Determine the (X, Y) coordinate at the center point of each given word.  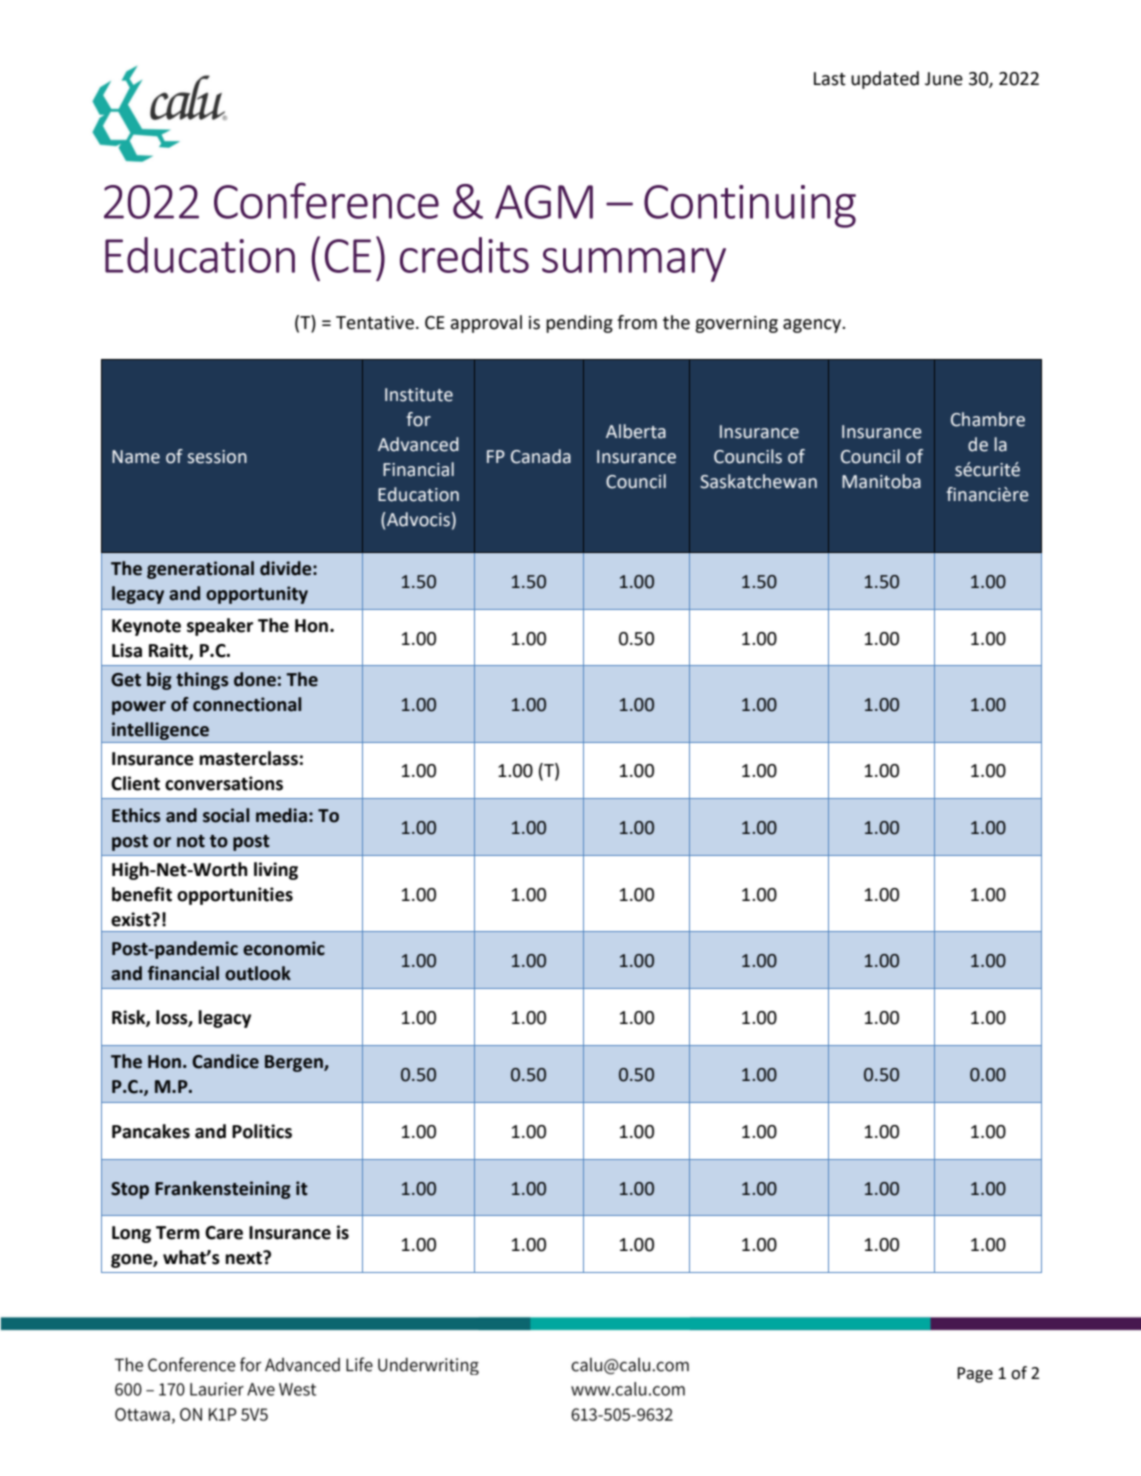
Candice (225, 1061)
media (281, 815)
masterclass (248, 758)
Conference (326, 200)
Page (975, 1375)
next (244, 1258)
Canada (541, 456)
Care (224, 1233)
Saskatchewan (758, 481)
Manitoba (881, 481)
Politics (262, 1131)
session (217, 457)
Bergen (295, 1063)
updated (885, 80)
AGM (544, 202)
